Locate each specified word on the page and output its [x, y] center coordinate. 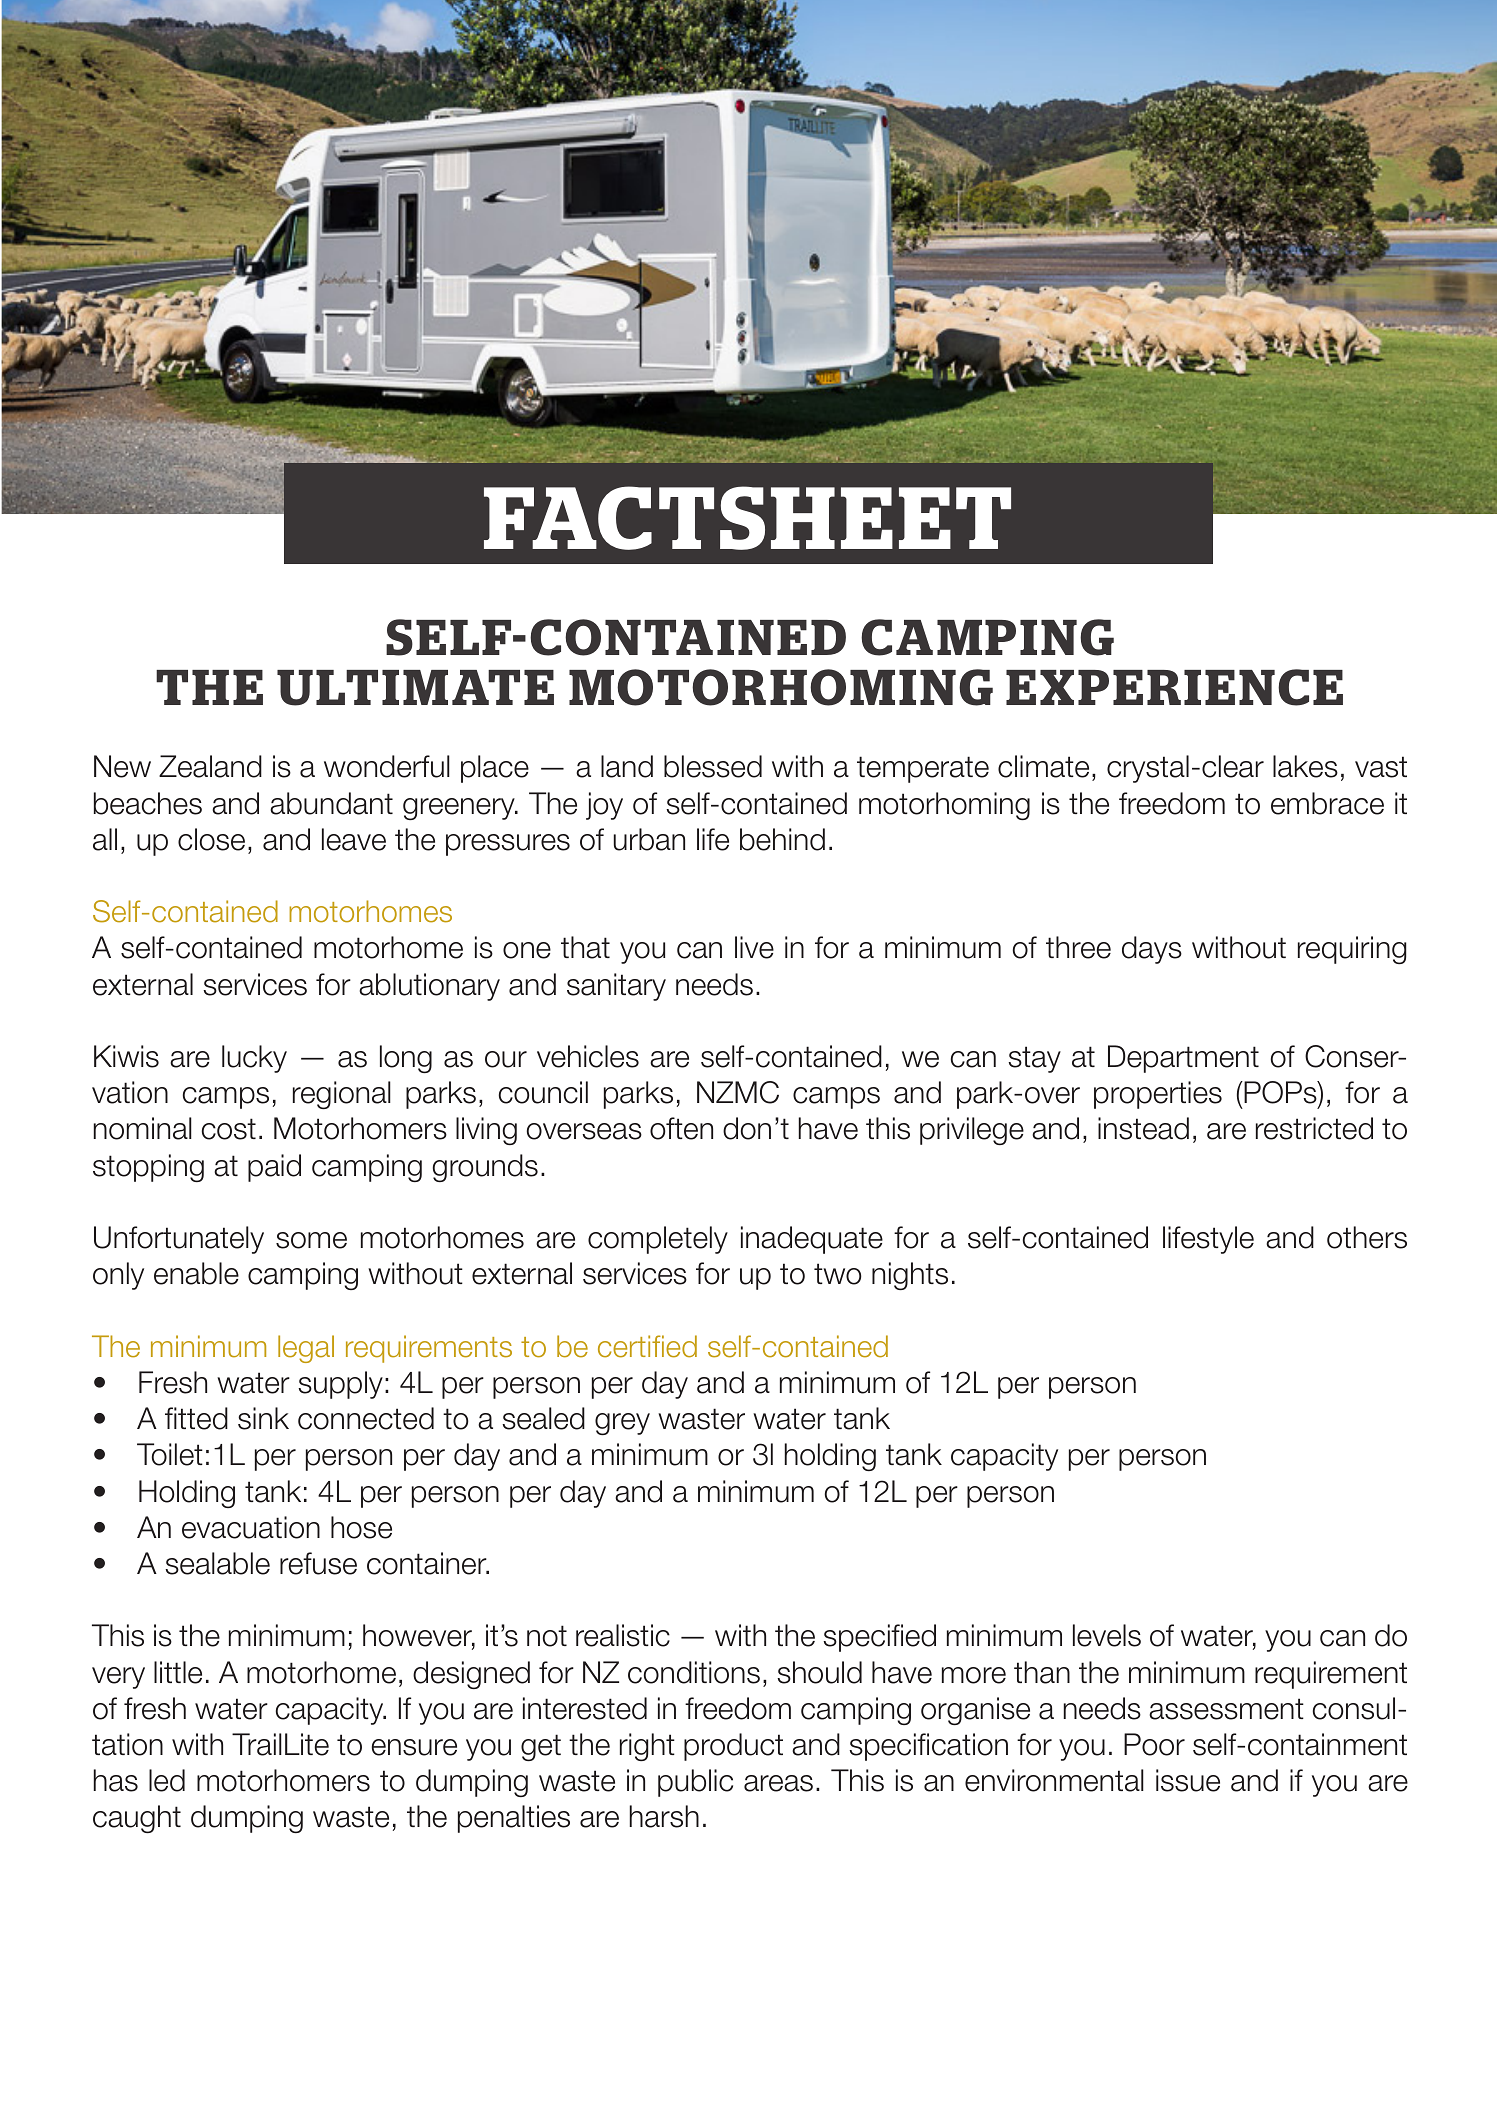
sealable [217, 1563]
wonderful [387, 766]
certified [647, 1346]
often [681, 1128]
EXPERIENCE [1174, 687]
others [1367, 1237]
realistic [623, 1635]
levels [1107, 1635]
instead [1143, 1128]
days [1152, 950]
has [115, 1780]
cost [229, 1129]
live [754, 947]
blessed [713, 766]
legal [306, 1349]
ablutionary [429, 987]
